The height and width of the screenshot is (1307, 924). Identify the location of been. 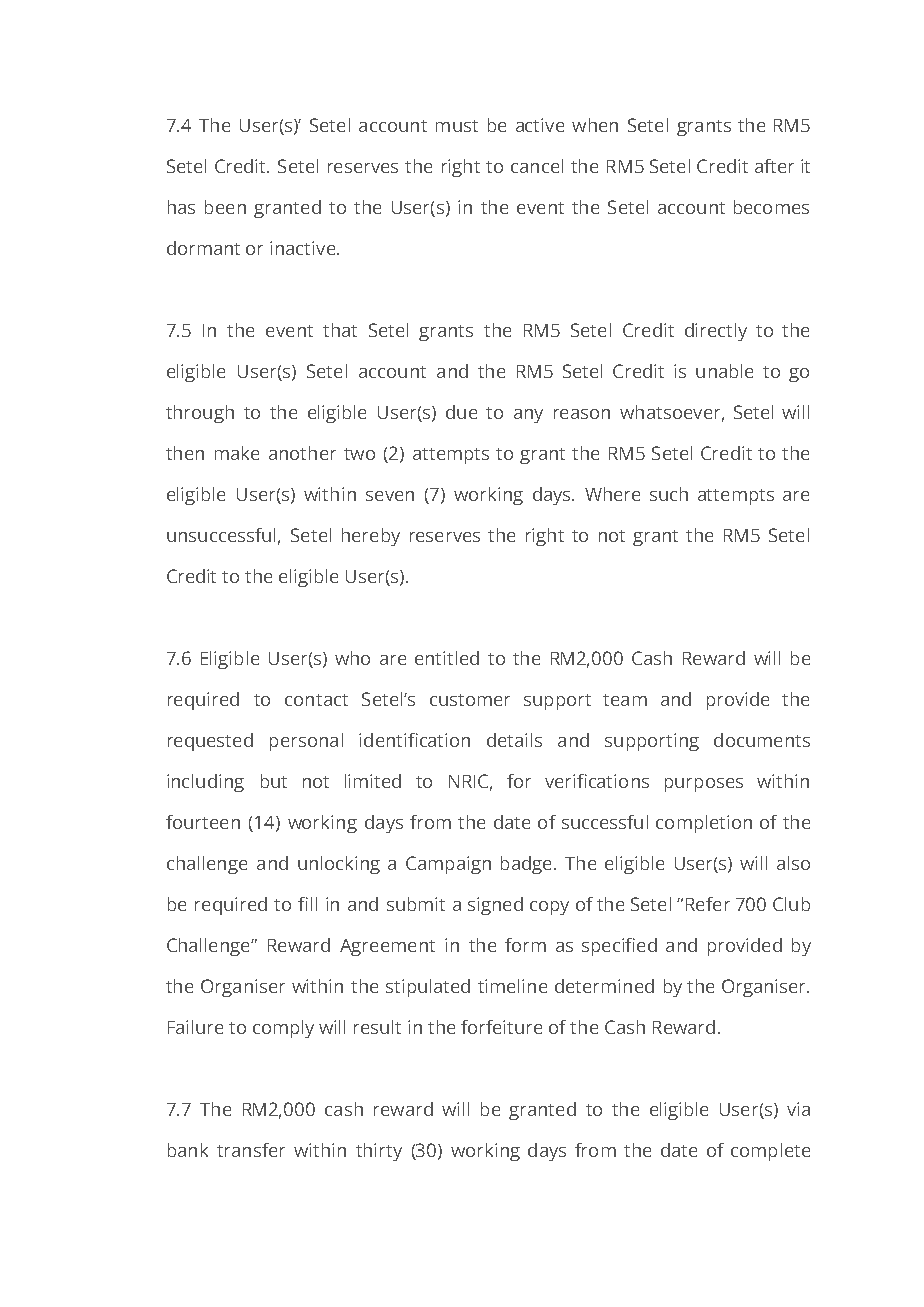
(225, 207).
